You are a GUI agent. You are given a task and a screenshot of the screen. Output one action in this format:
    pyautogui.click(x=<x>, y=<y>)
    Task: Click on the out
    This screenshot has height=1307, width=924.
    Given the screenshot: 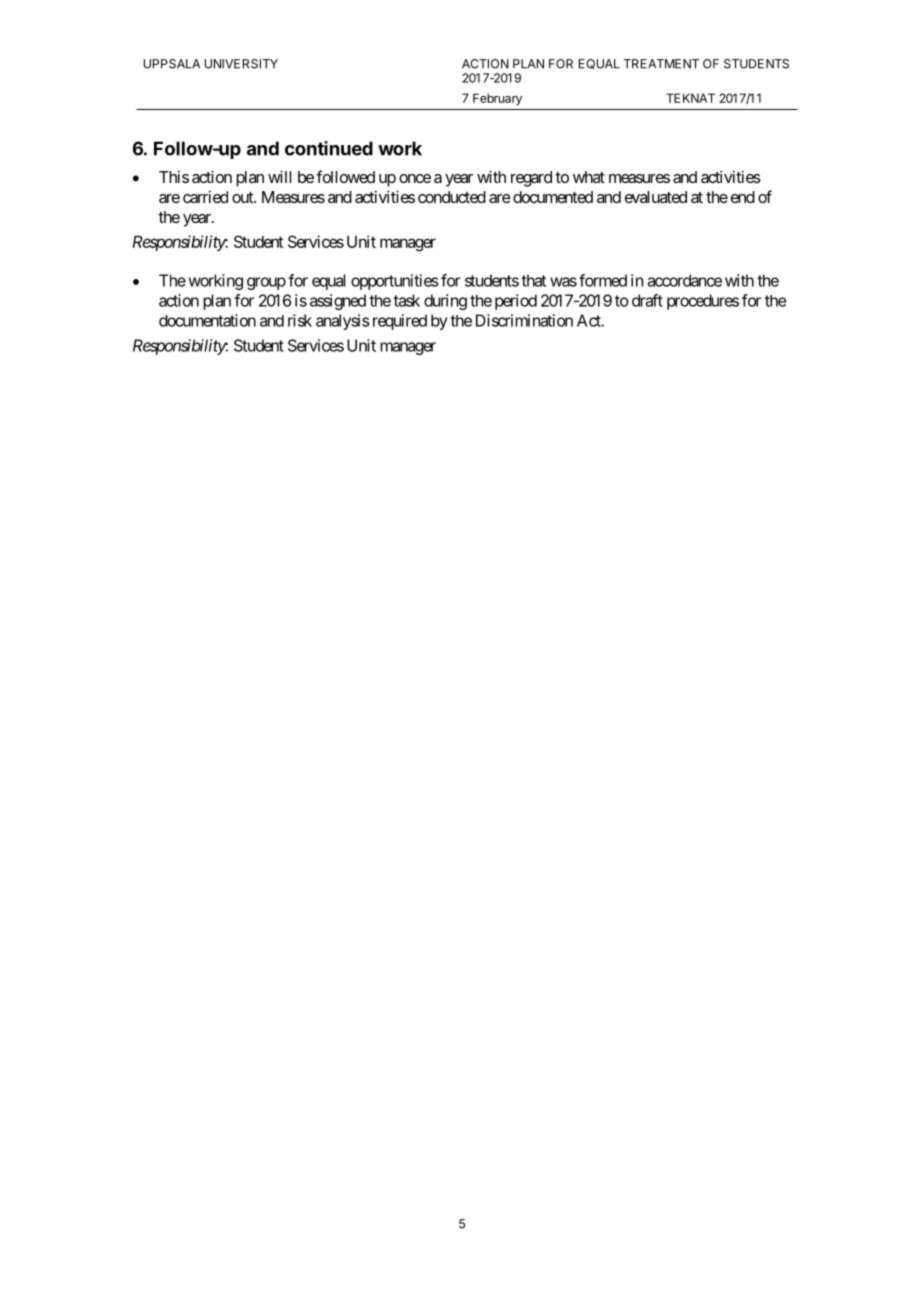 What is the action you would take?
    pyautogui.click(x=243, y=197)
